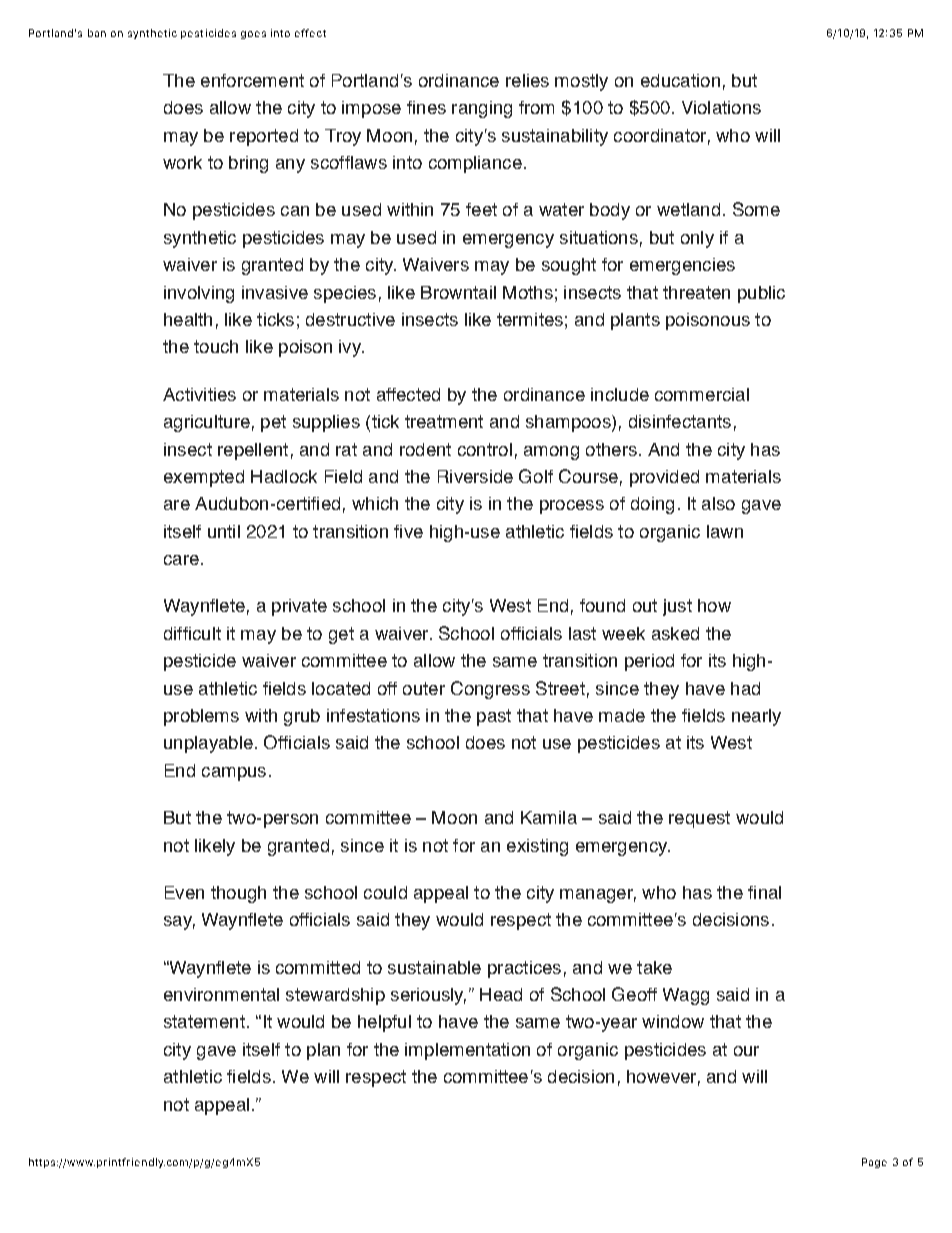  I want to click on enforcement, so click(252, 80).
